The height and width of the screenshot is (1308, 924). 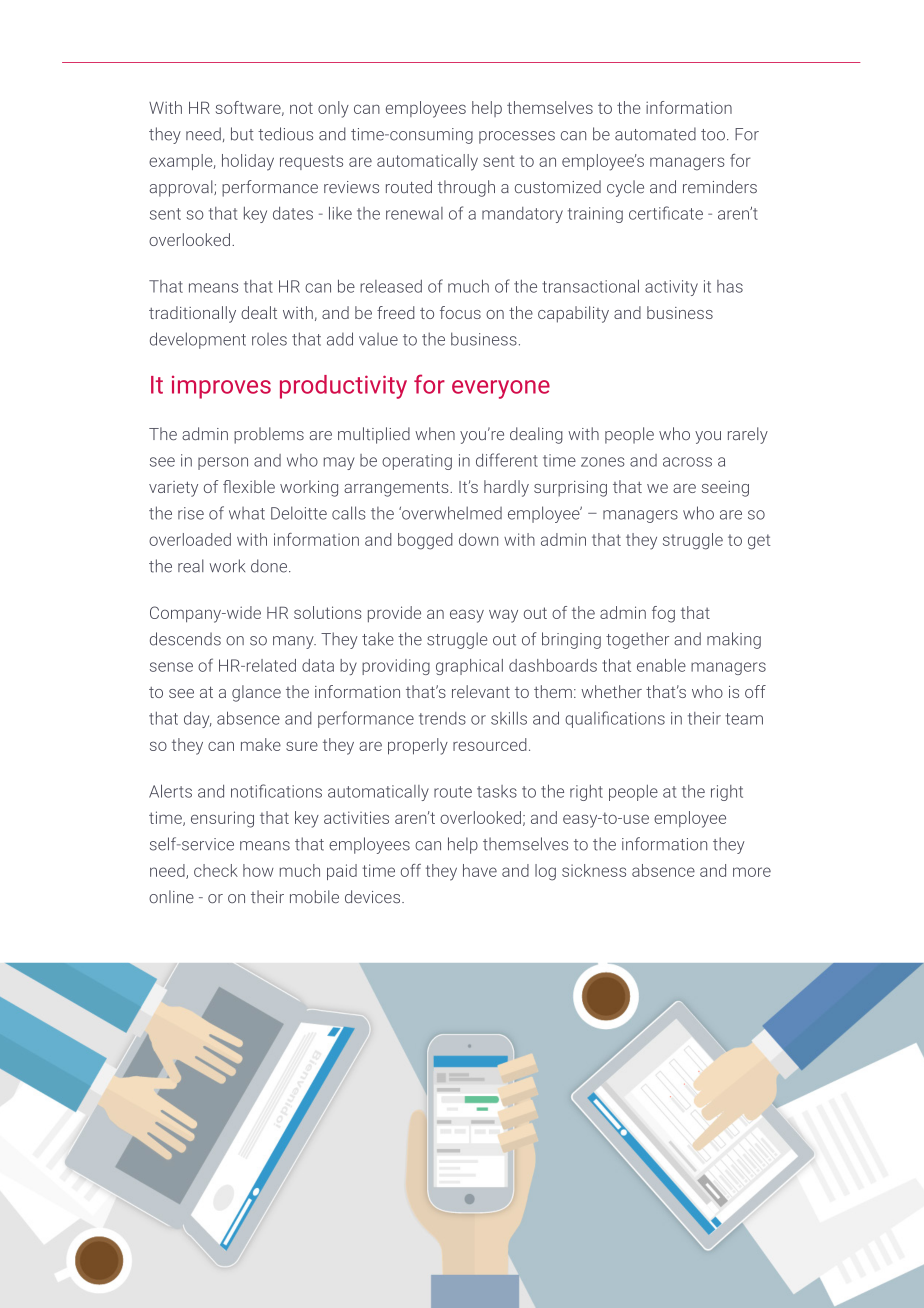 What do you see at coordinates (655, 134) in the screenshot?
I see `automated` at bounding box center [655, 134].
